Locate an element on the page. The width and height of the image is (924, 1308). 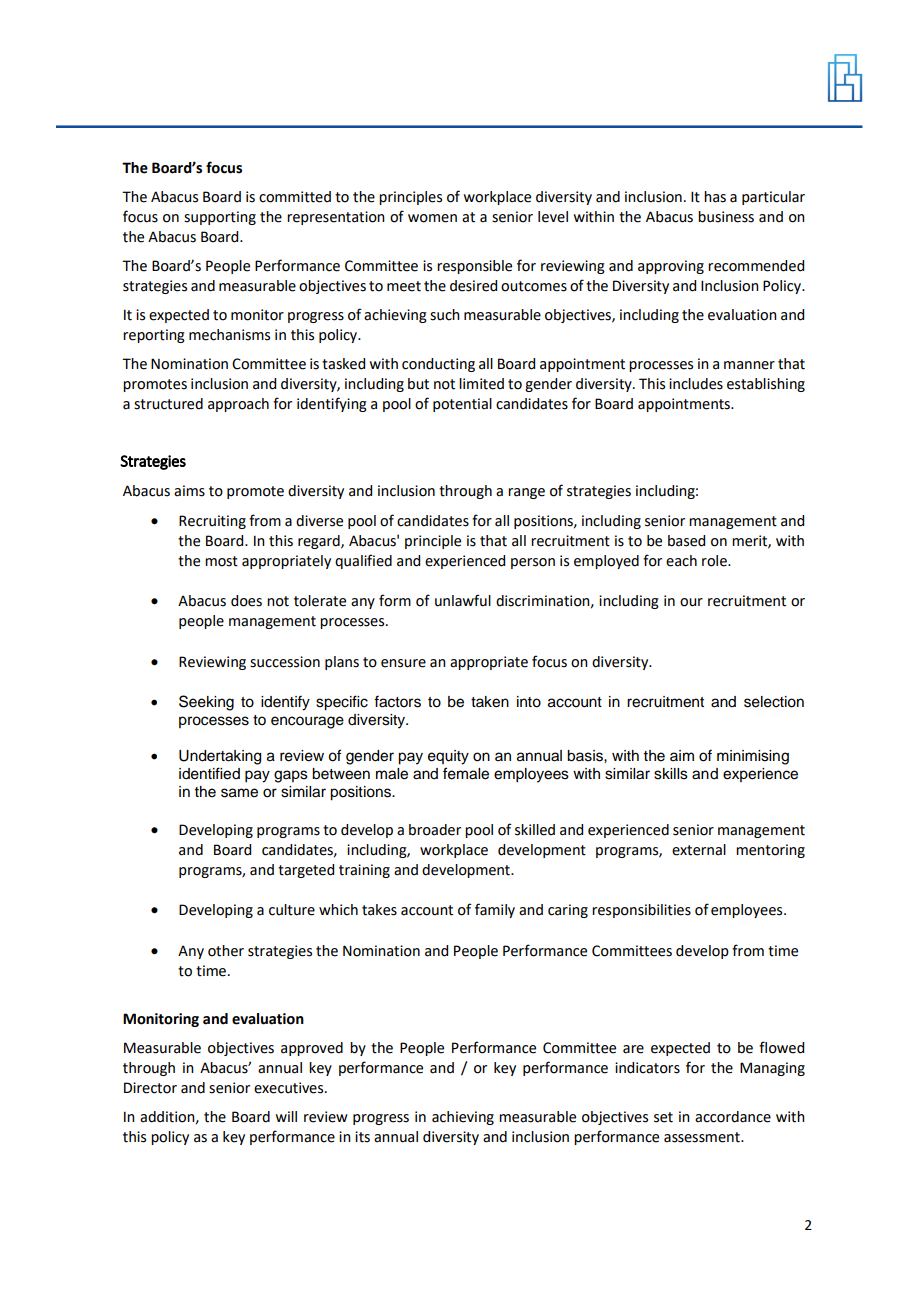
culture is located at coordinates (292, 910).
